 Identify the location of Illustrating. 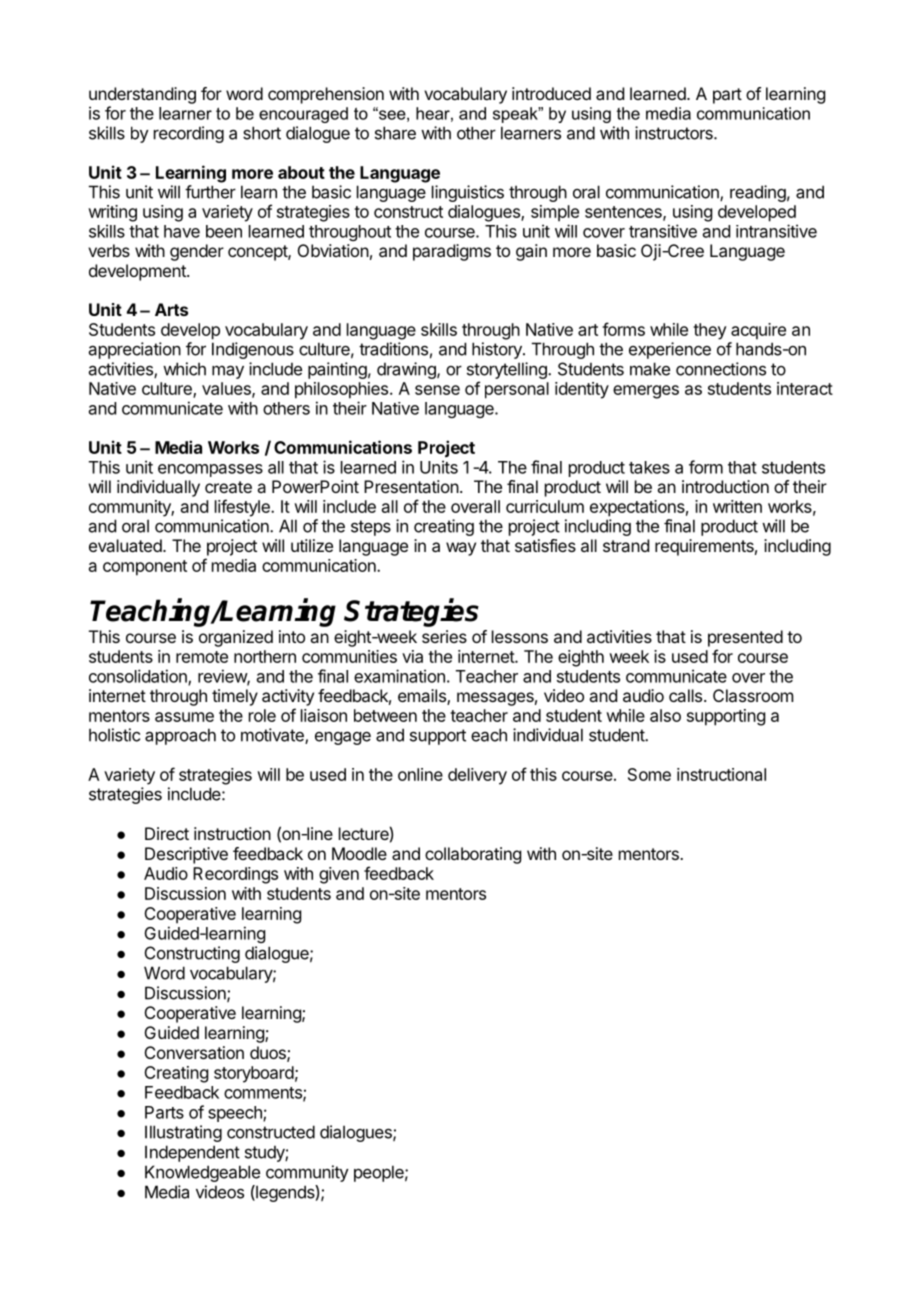
(183, 1133).
